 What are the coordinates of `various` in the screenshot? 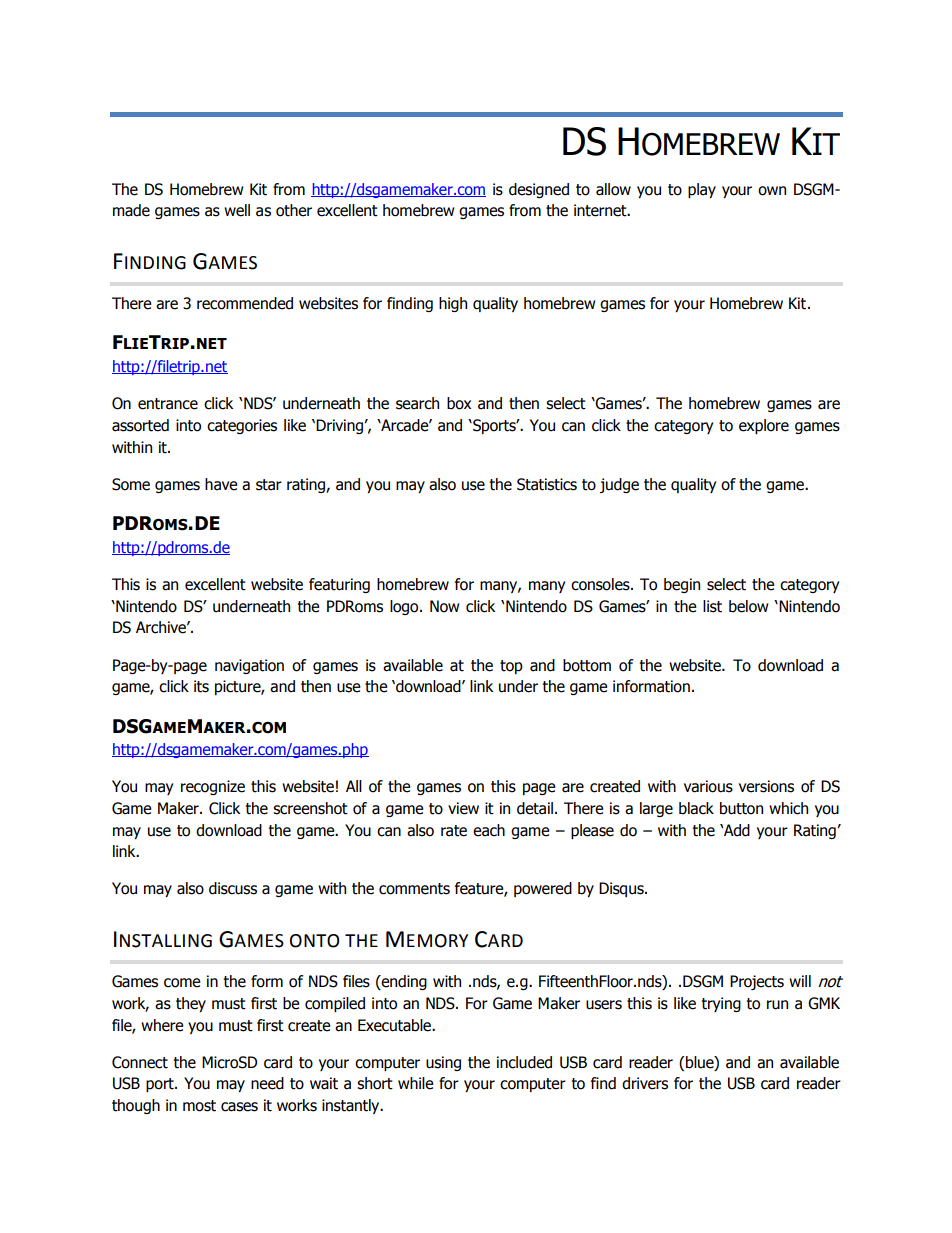 It's located at (708, 786).
